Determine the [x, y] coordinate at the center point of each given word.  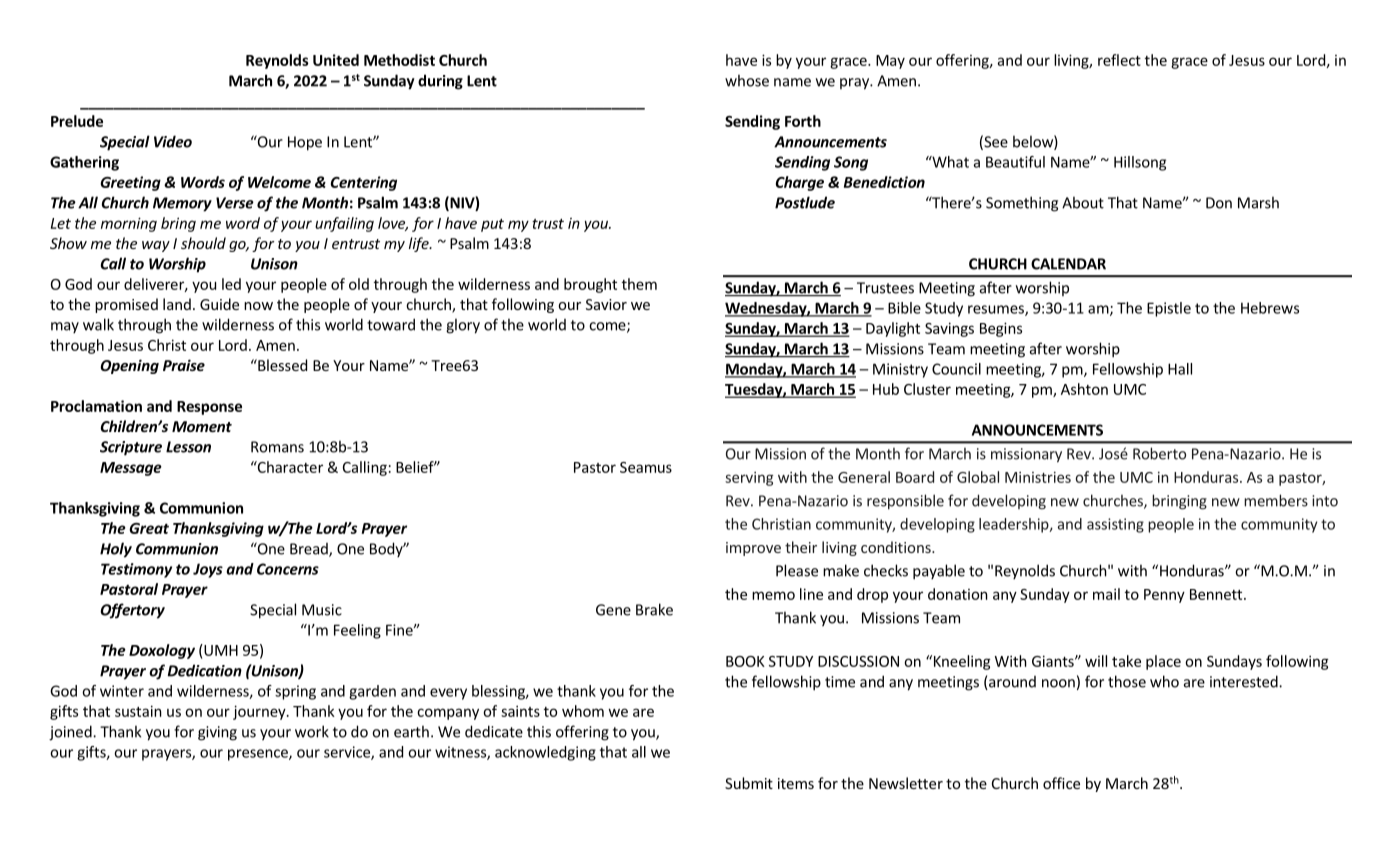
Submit [749, 783]
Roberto [1159, 453]
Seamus [646, 467]
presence [259, 755]
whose [747, 80]
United [336, 60]
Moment [202, 426]
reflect [1119, 60]
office [1061, 783]
